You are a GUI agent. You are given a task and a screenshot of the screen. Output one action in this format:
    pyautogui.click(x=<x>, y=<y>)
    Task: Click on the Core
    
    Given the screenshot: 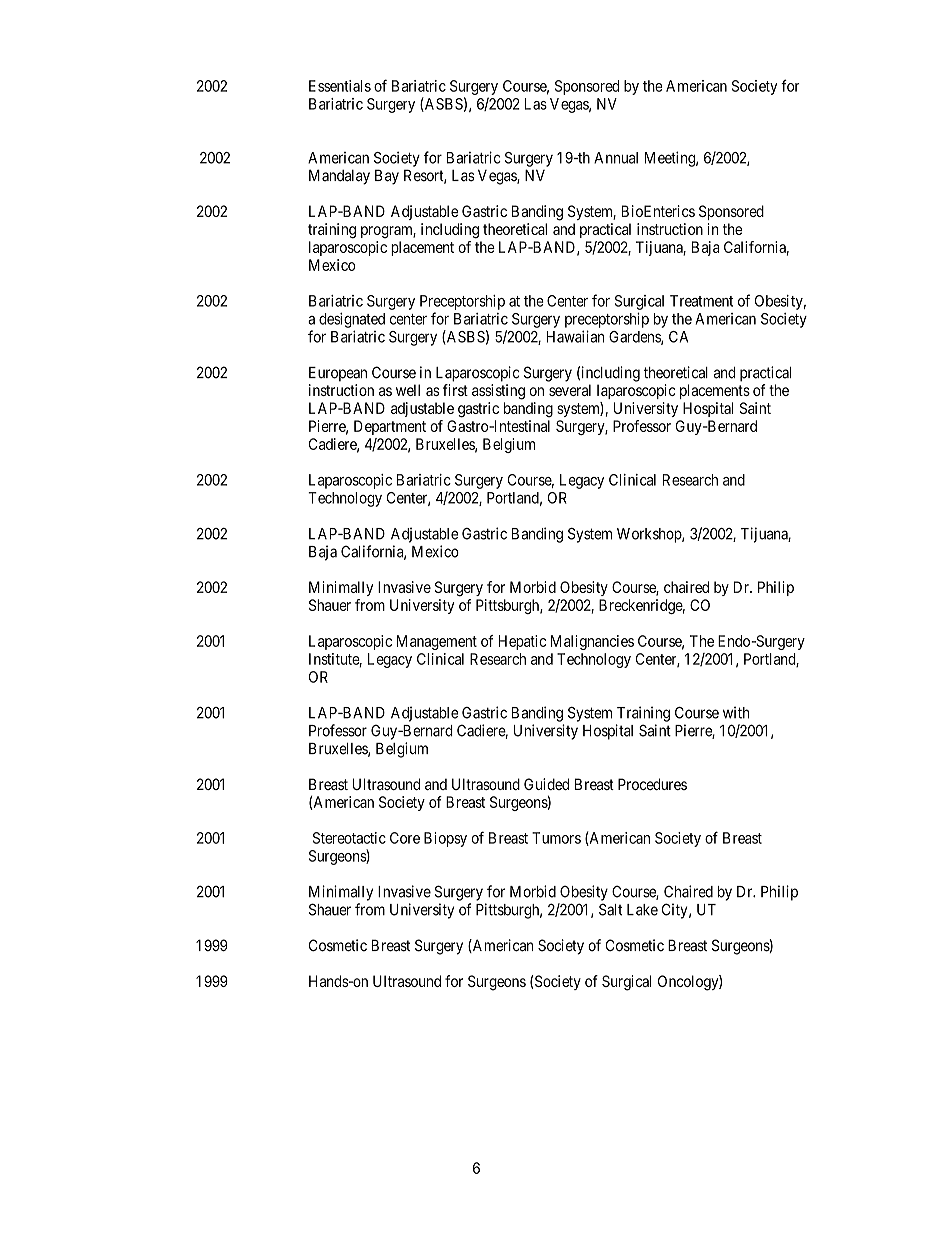 What is the action you would take?
    pyautogui.click(x=405, y=838)
